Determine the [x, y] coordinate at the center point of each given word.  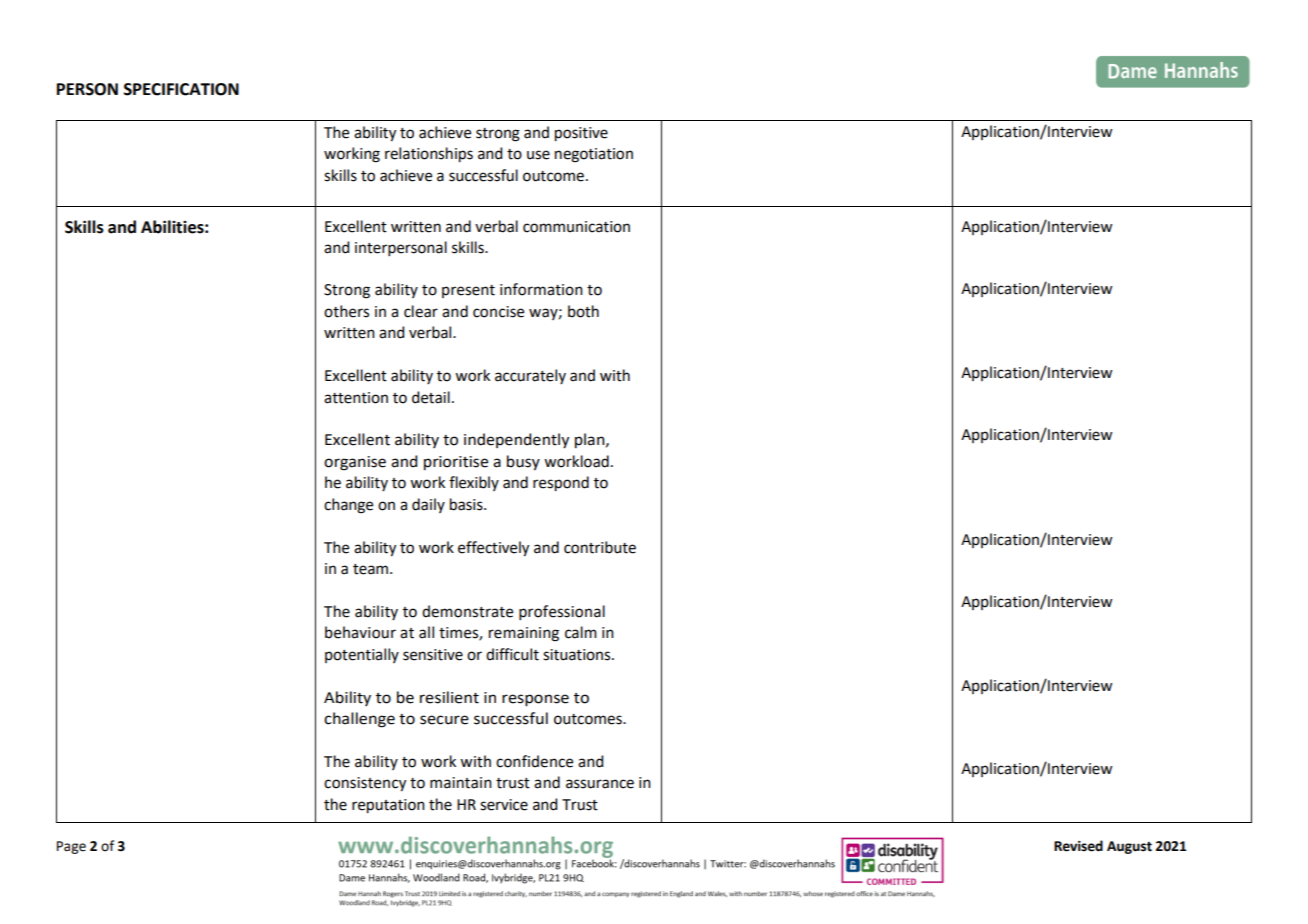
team [370, 569]
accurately [530, 376]
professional [562, 612]
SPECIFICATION [181, 89]
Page [71, 847]
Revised [1078, 846]
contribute [600, 547]
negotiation [594, 155]
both [583, 311]
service [504, 805]
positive [581, 134]
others [346, 311]
